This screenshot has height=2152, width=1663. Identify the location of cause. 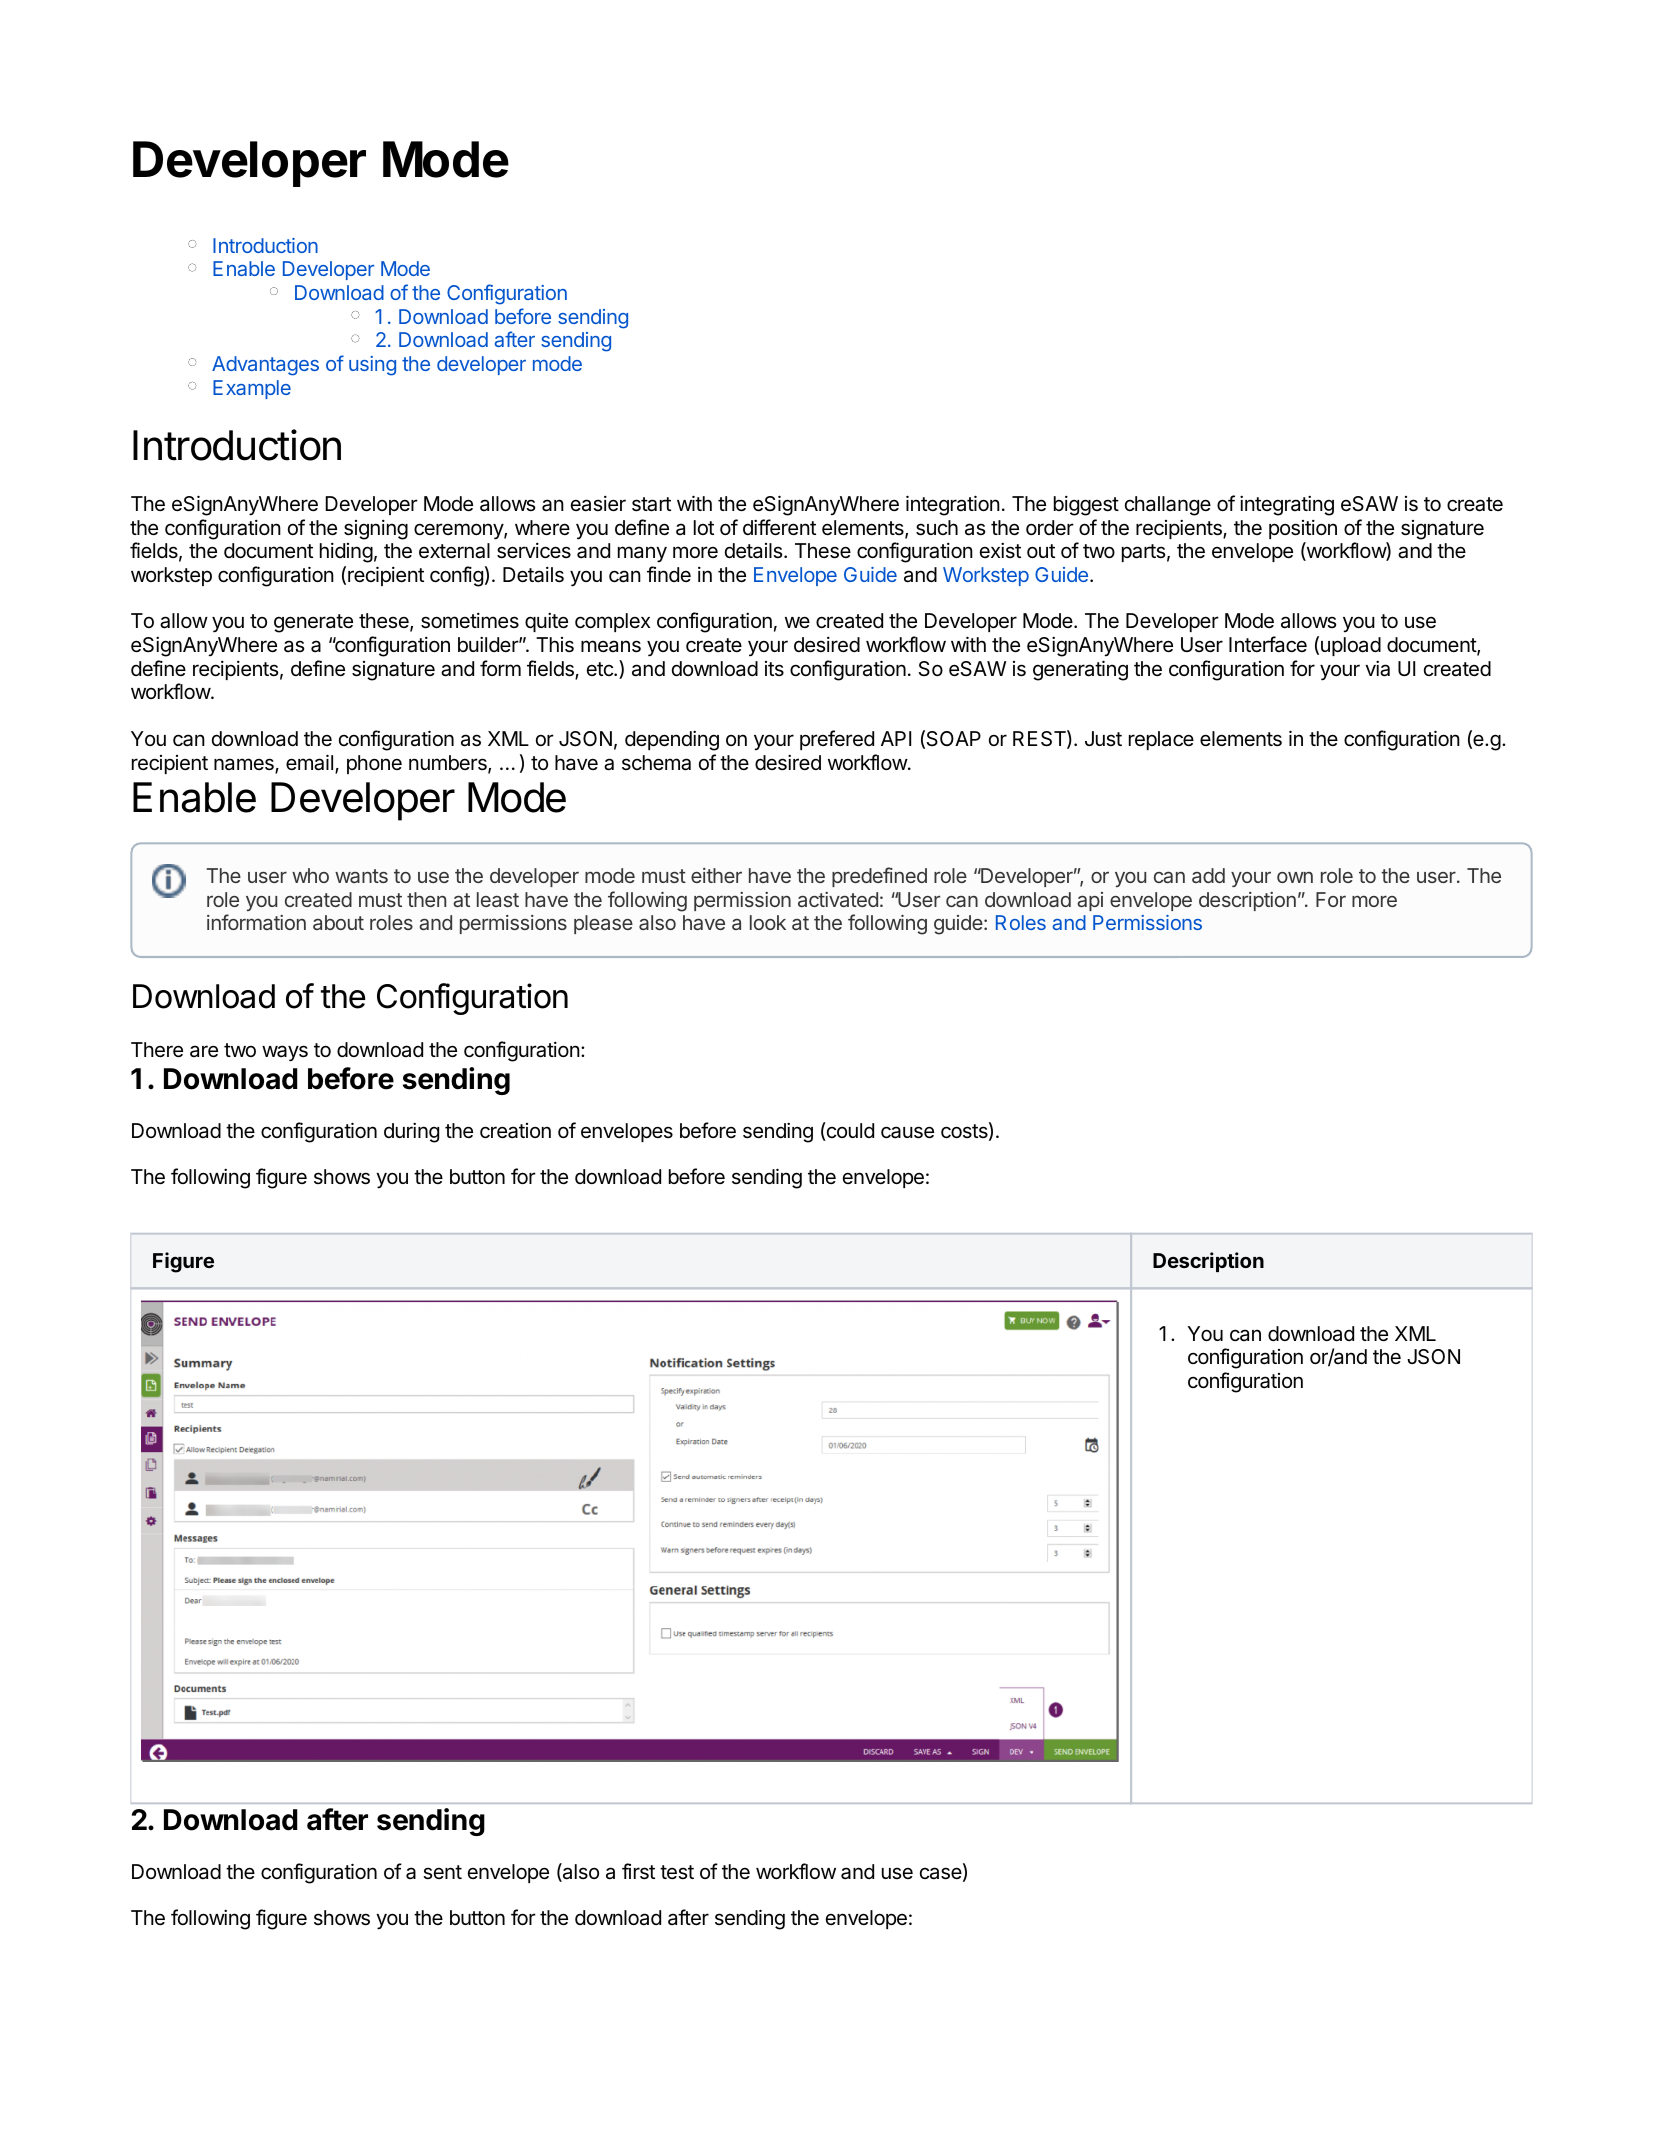
(907, 1132).
